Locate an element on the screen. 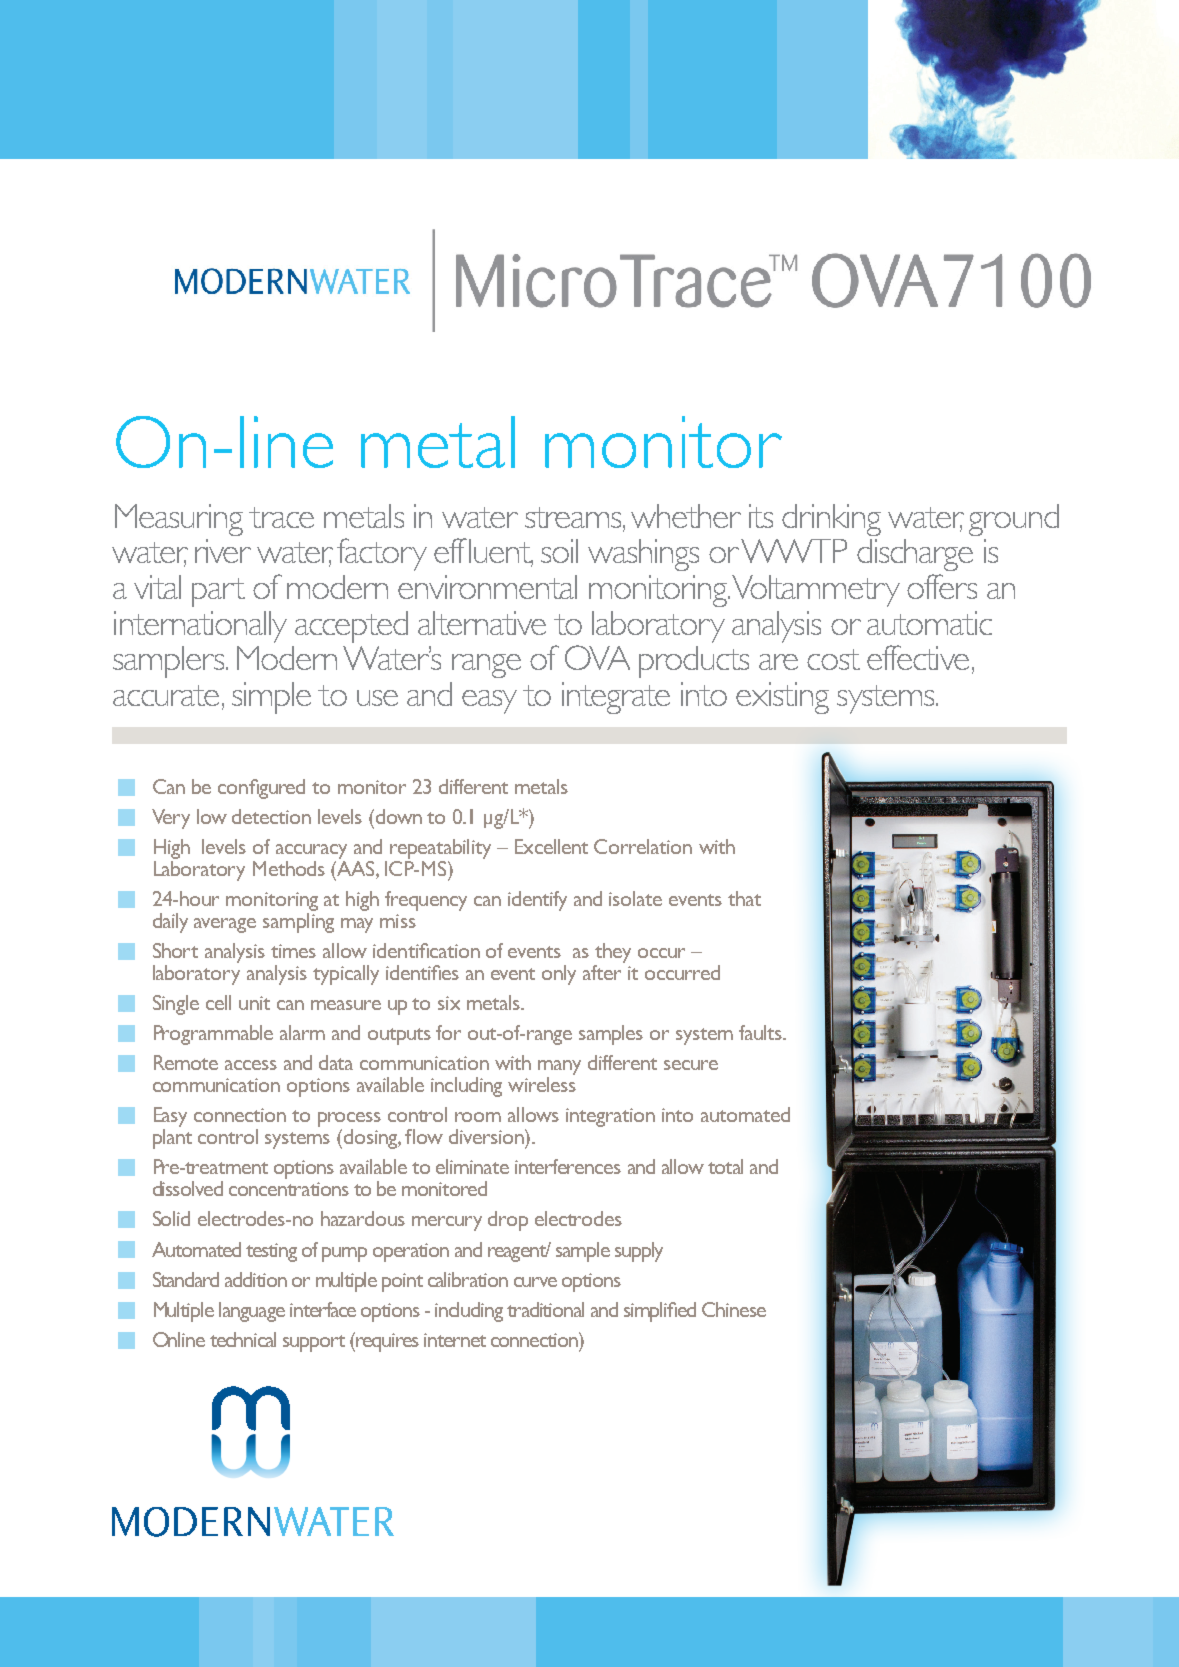  river is located at coordinates (223, 551).
